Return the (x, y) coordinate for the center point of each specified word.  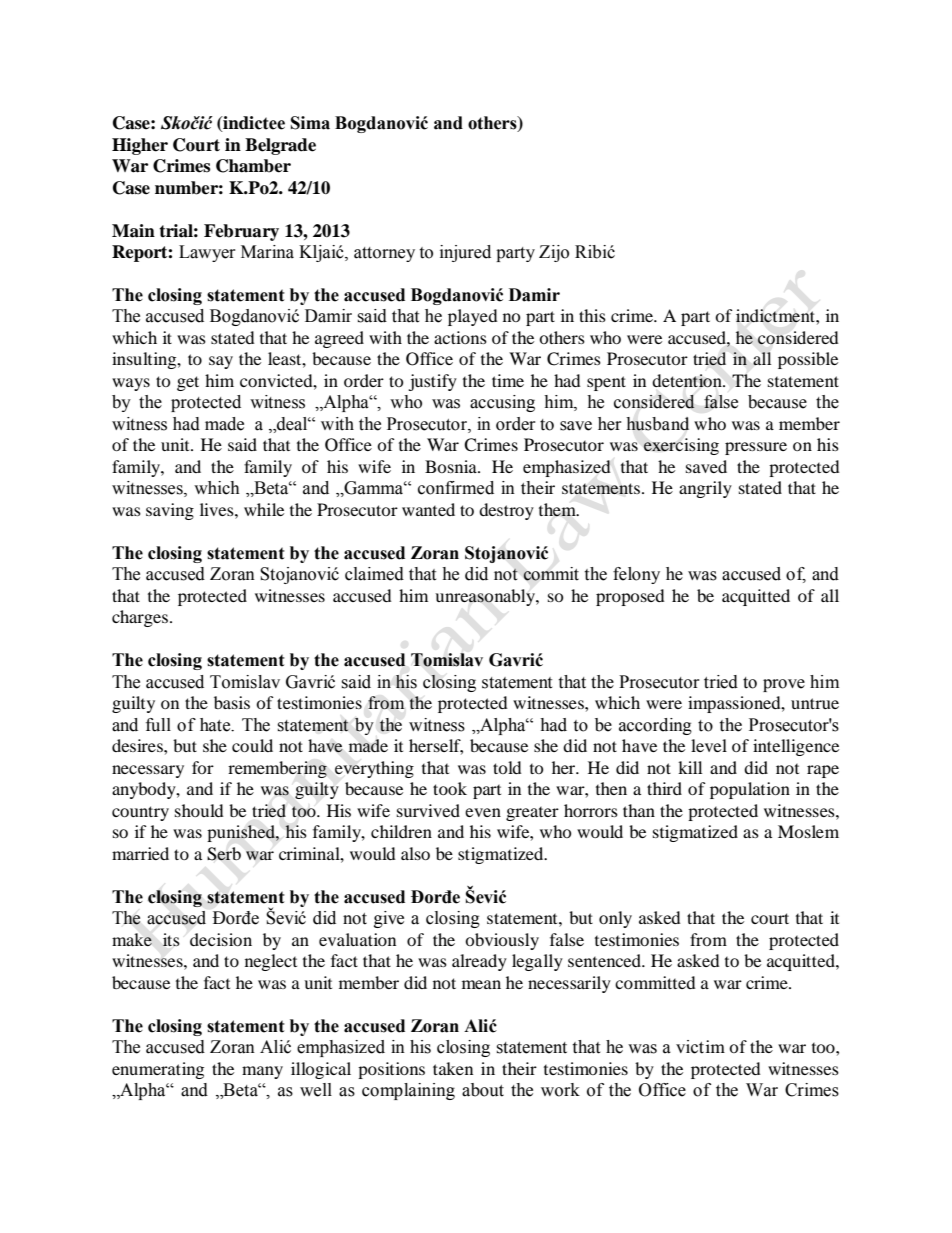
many (262, 1072)
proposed (630, 597)
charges (141, 618)
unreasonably (486, 597)
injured (465, 253)
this (592, 315)
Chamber (253, 166)
